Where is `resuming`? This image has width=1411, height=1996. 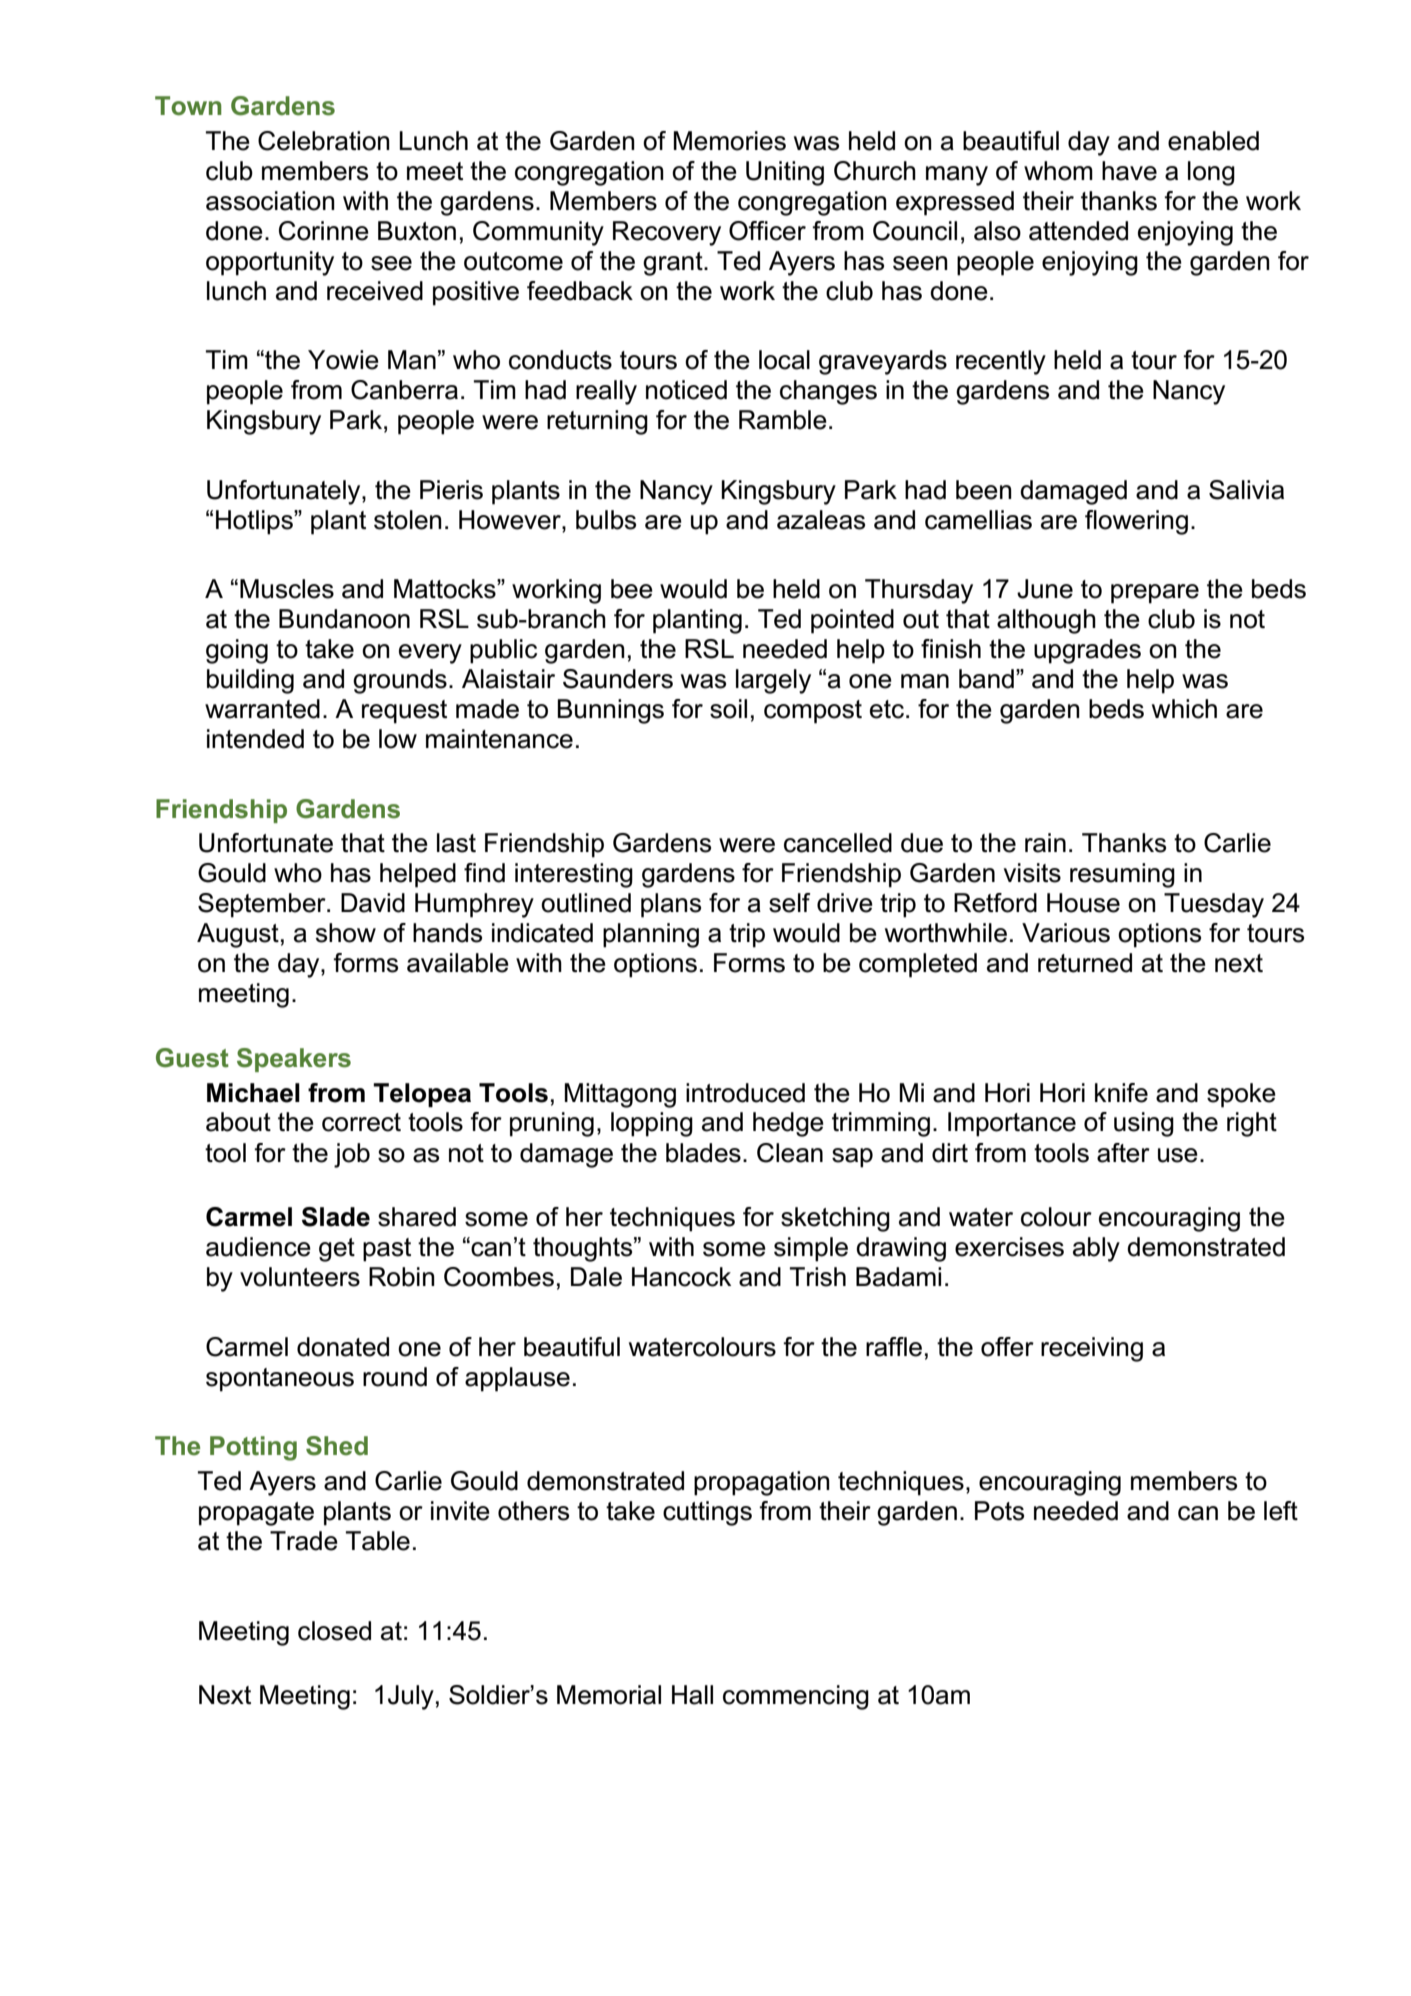 resuming is located at coordinates (1122, 875).
